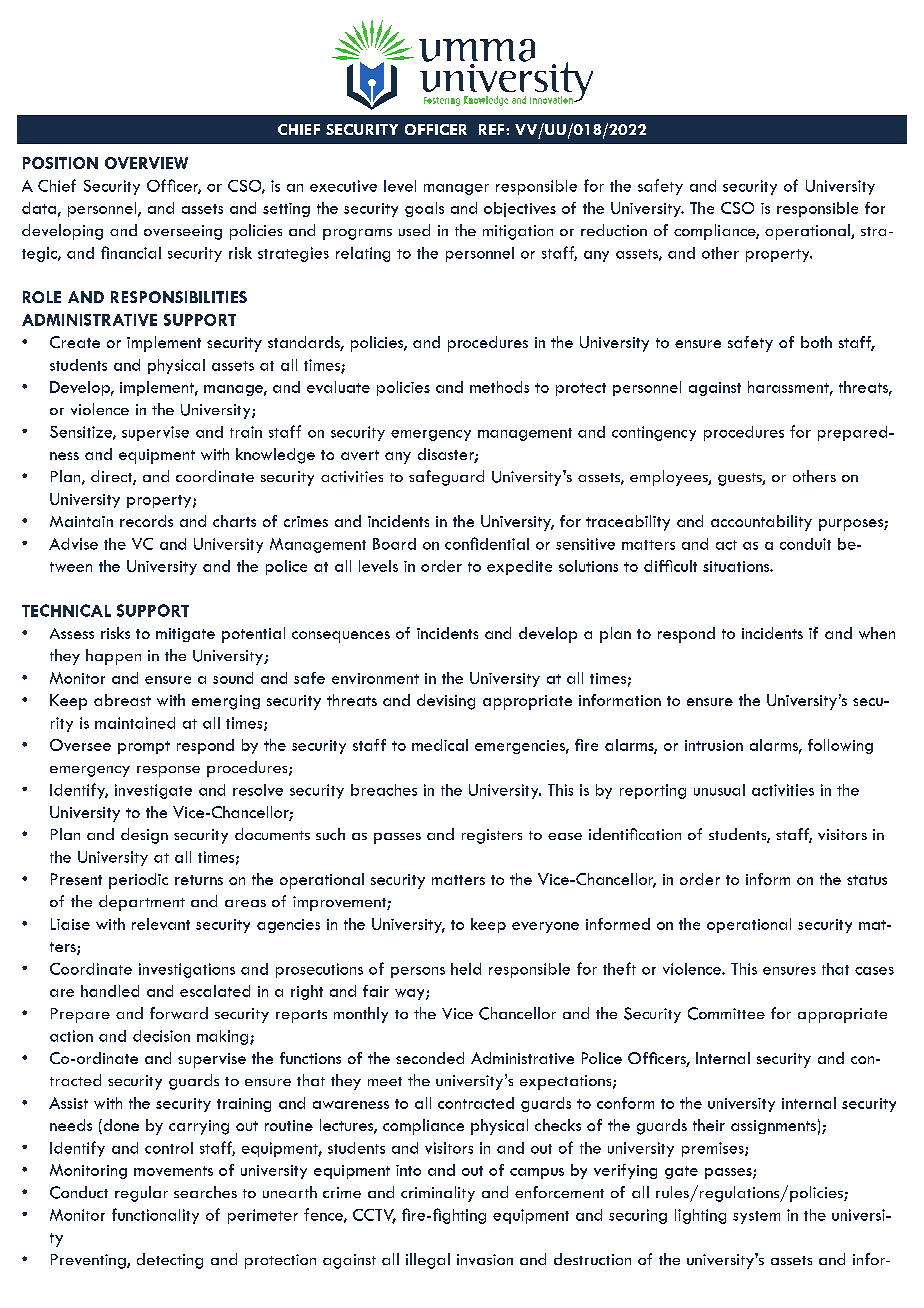 The height and width of the page is (1308, 924). What do you see at coordinates (446, 702) in the page?
I see `devising` at bounding box center [446, 702].
